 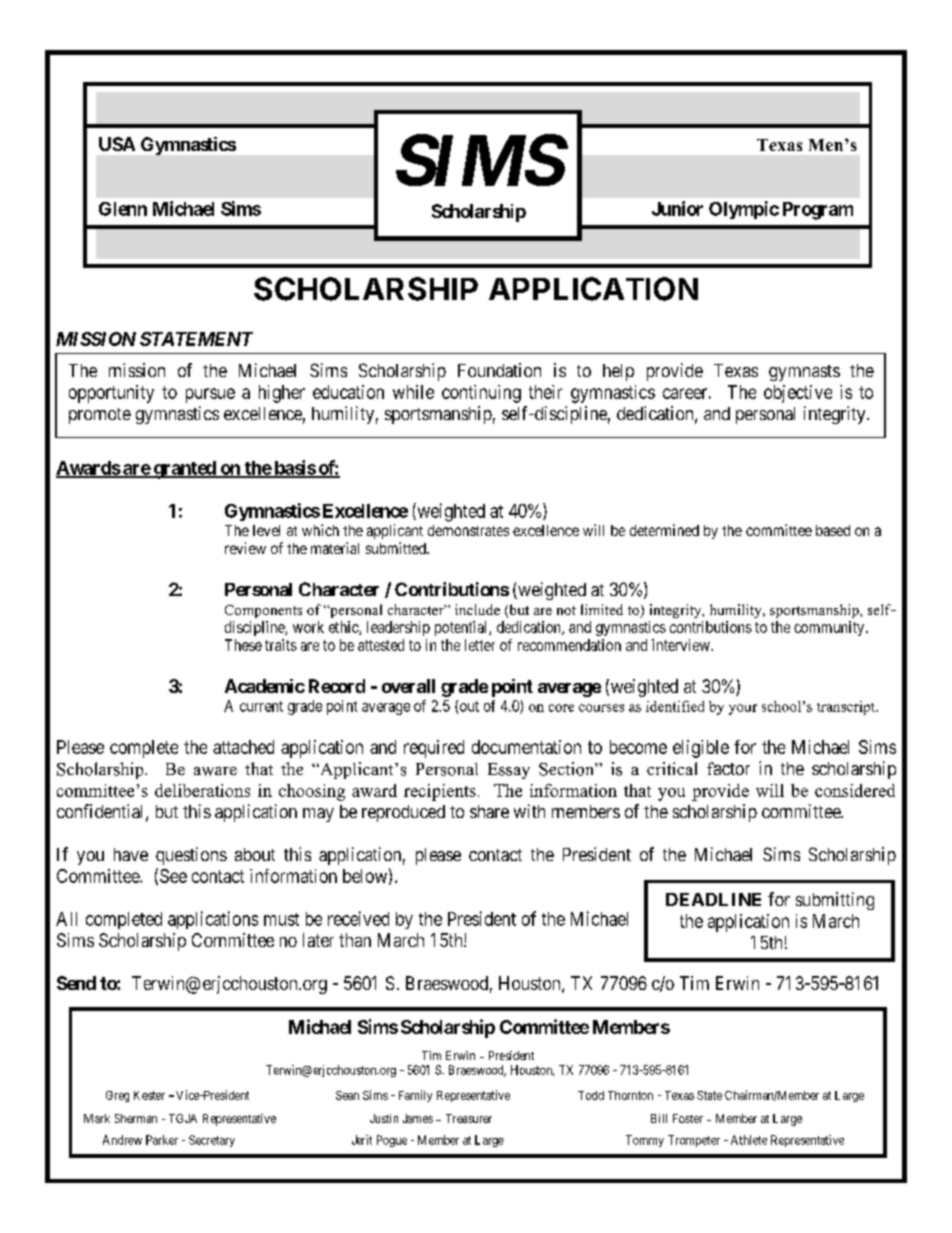 What do you see at coordinates (468, 530) in the document?
I see `demonstrates` at bounding box center [468, 530].
